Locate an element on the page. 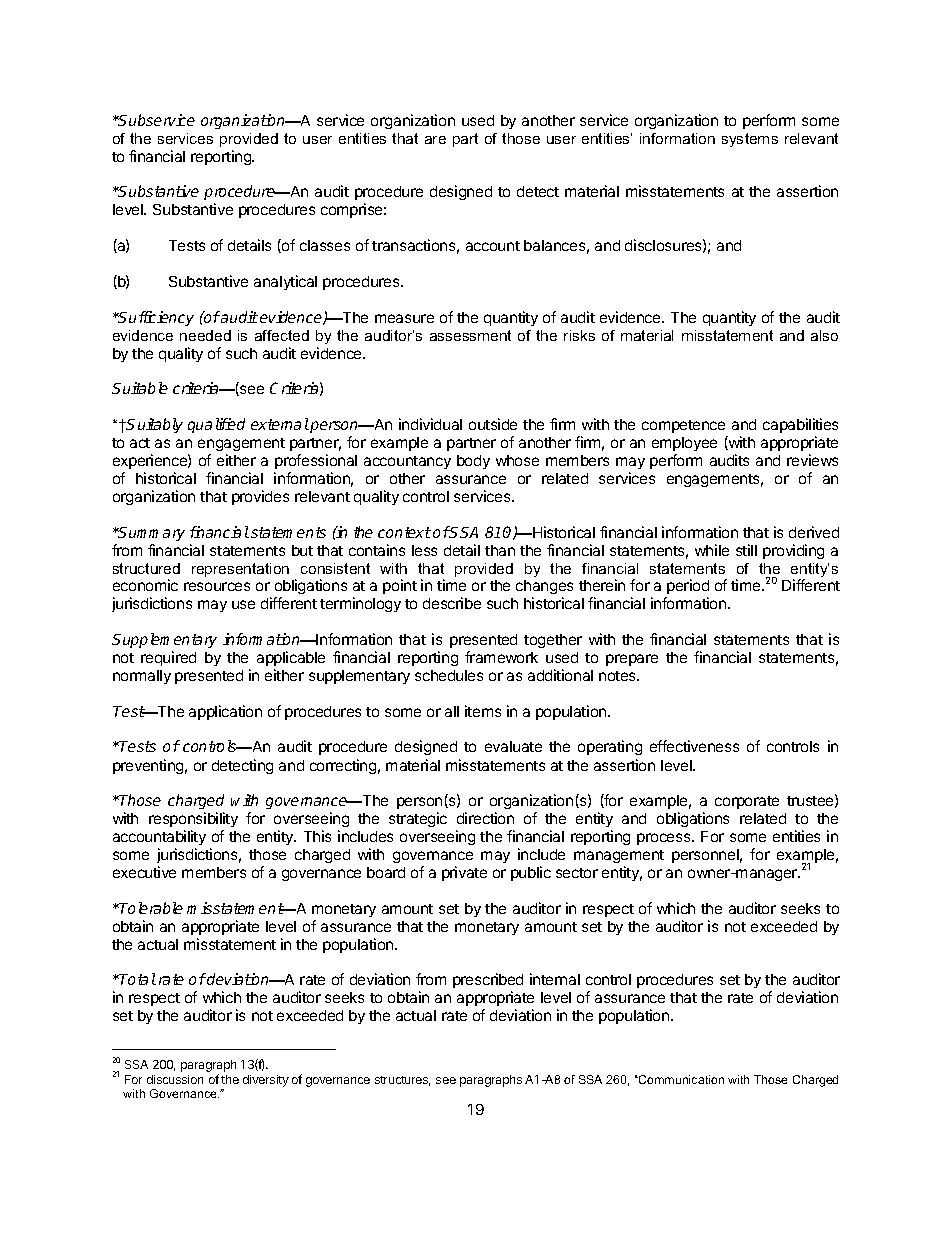 The height and width of the document is (1233, 952). discussion is located at coordinates (175, 1079).
